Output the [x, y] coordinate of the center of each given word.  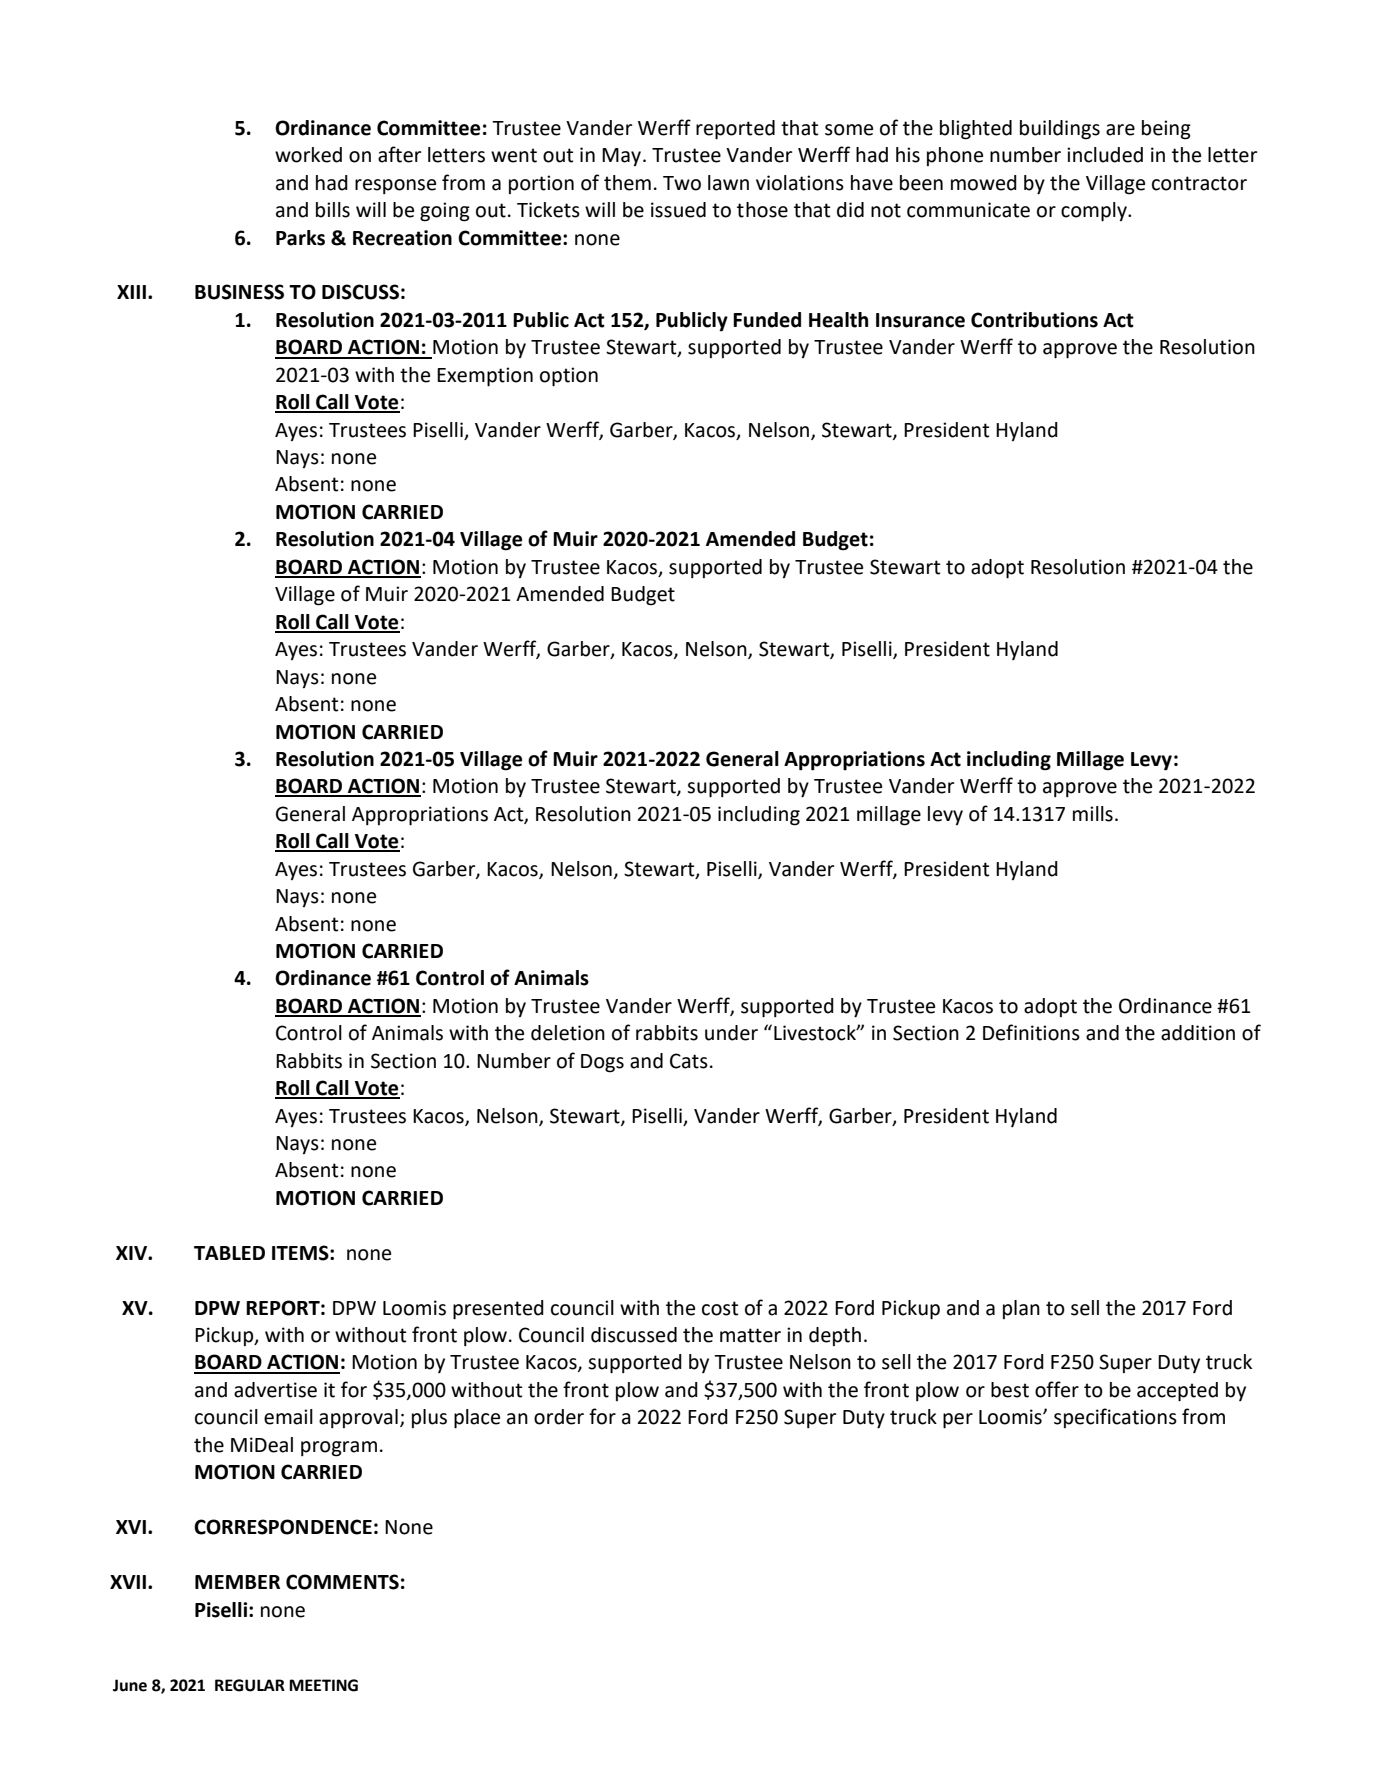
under [731, 1033]
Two [682, 183]
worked [308, 155]
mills [1093, 814]
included [1105, 155]
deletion [568, 1033]
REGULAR [250, 1685]
